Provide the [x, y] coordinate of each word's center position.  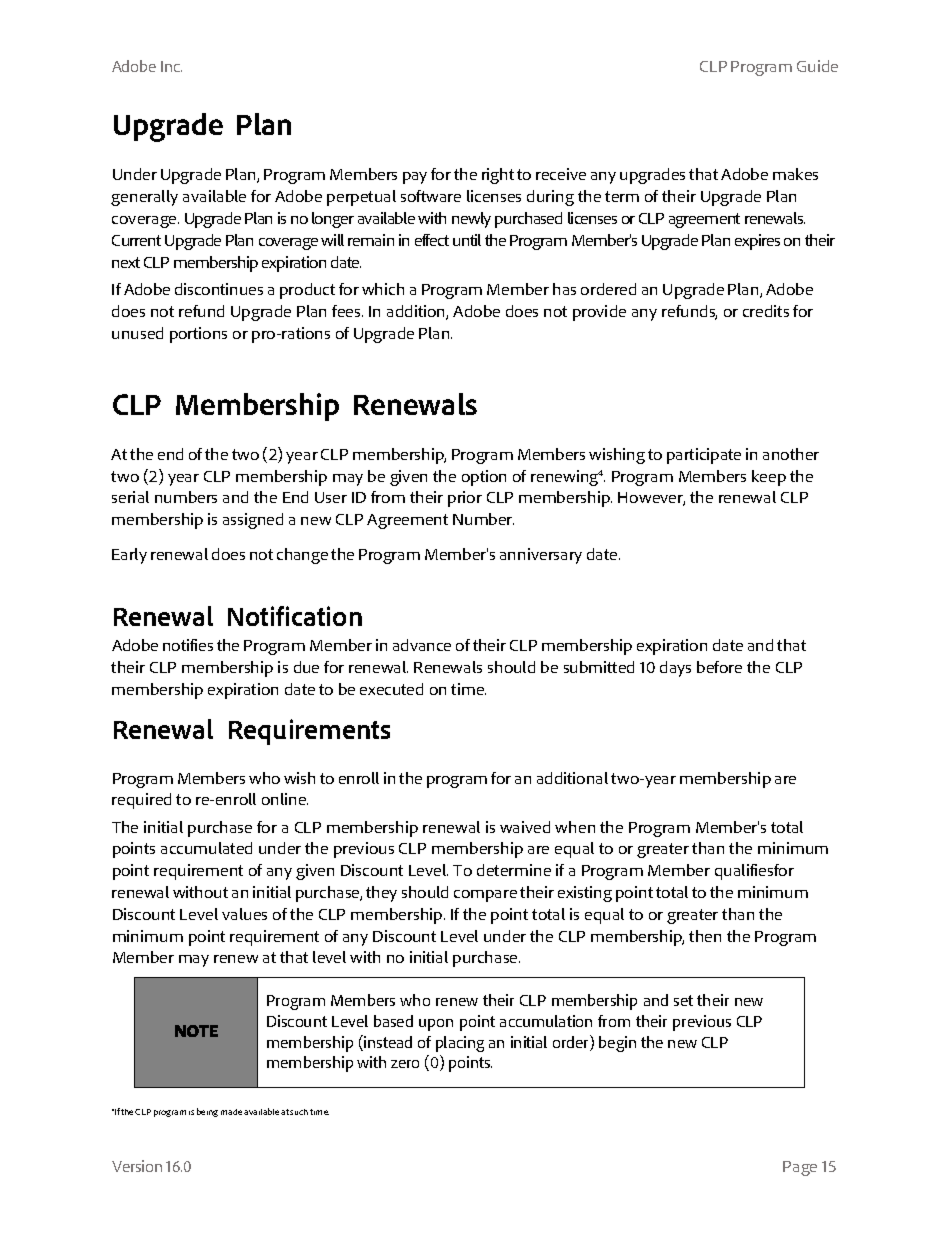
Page [800, 1168]
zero [405, 1064]
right [498, 176]
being [207, 1112]
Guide [817, 66]
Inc [171, 66]
